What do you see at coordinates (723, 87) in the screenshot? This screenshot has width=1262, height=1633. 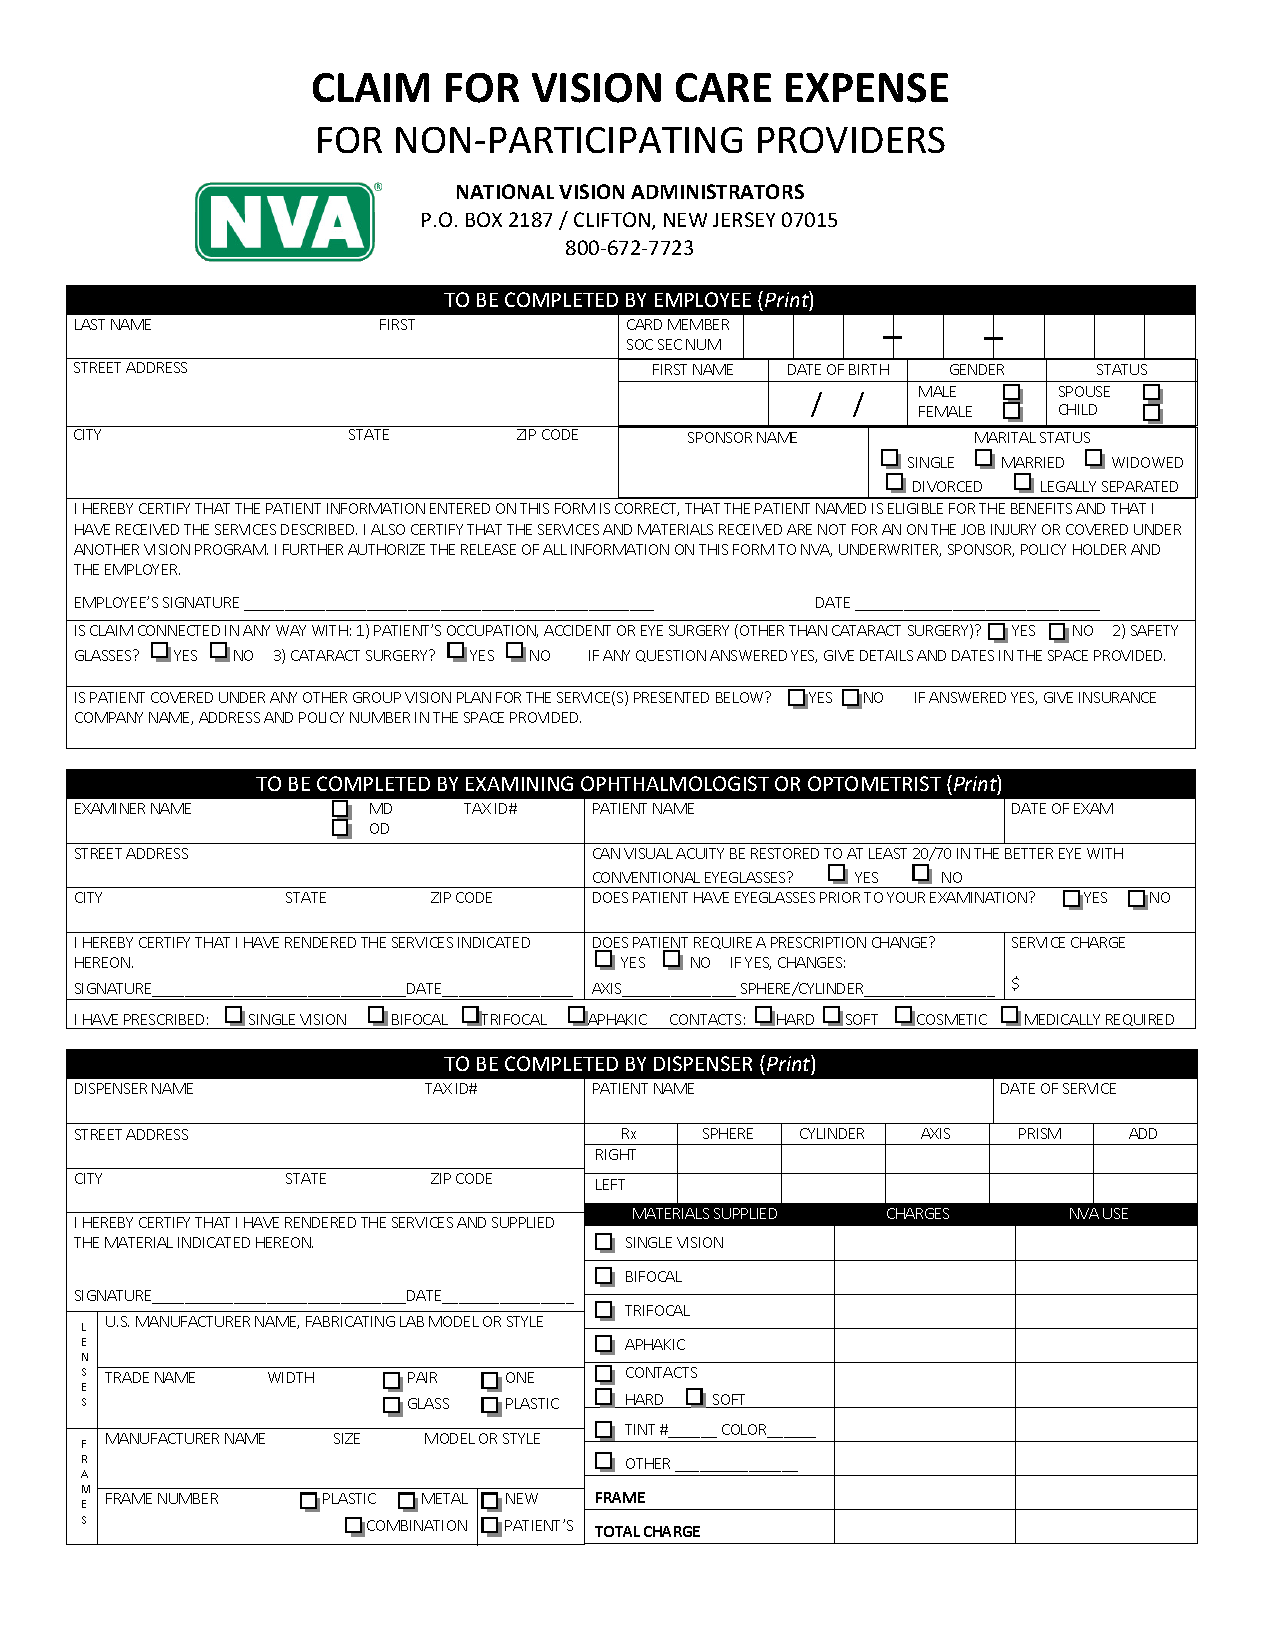 I see `CARE` at bounding box center [723, 87].
